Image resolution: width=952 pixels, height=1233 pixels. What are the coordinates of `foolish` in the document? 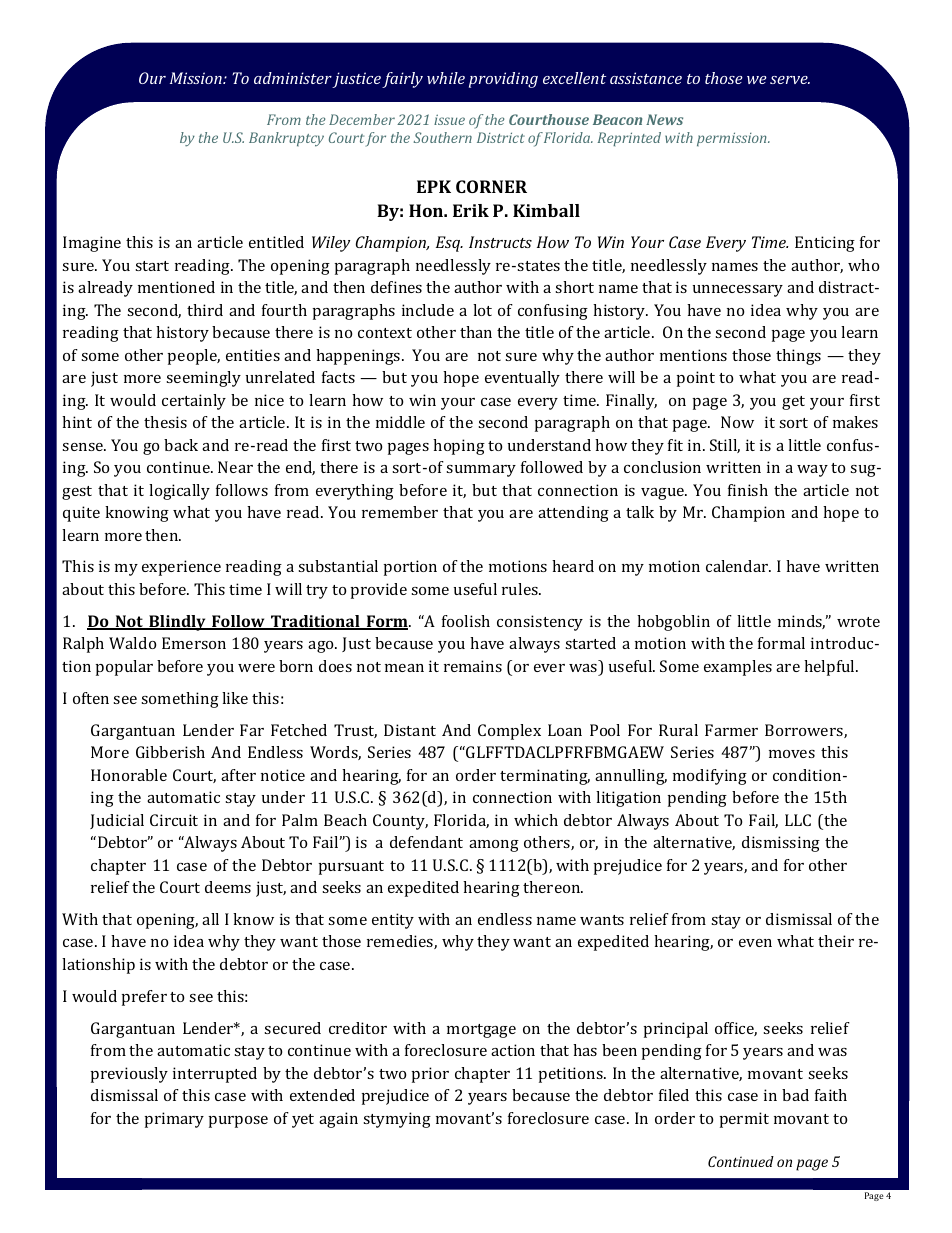 It's located at (466, 621).
